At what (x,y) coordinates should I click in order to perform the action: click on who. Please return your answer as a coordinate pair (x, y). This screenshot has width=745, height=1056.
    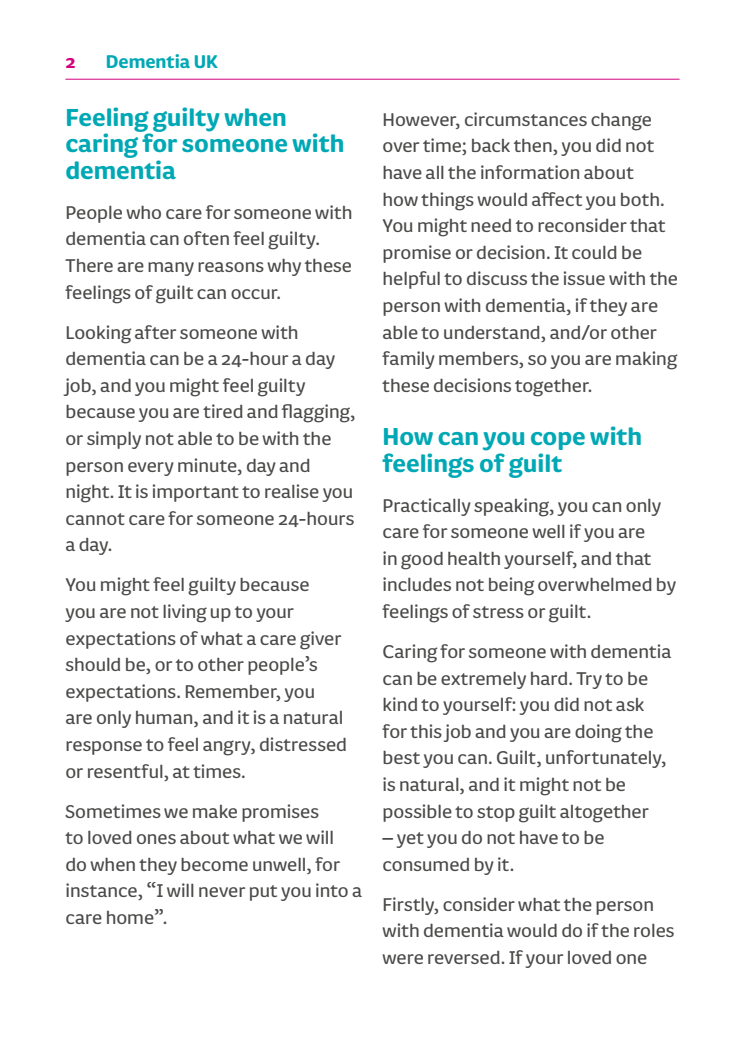
    Looking at the image, I should click on (143, 212).
